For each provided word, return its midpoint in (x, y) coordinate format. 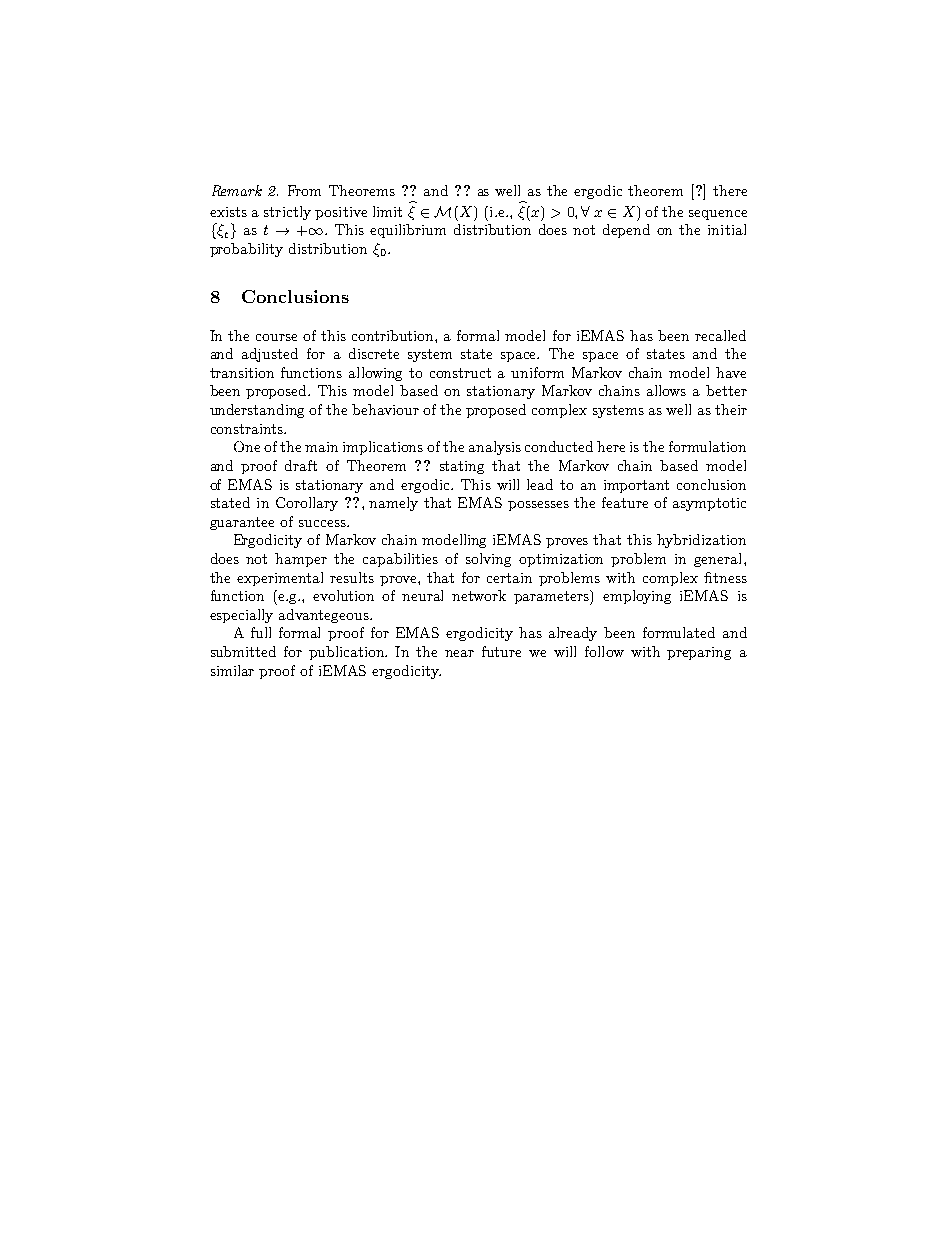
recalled (720, 335)
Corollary (307, 504)
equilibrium (408, 231)
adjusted (270, 355)
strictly (287, 213)
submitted (243, 651)
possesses (538, 506)
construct (460, 373)
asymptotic (709, 504)
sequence (718, 215)
